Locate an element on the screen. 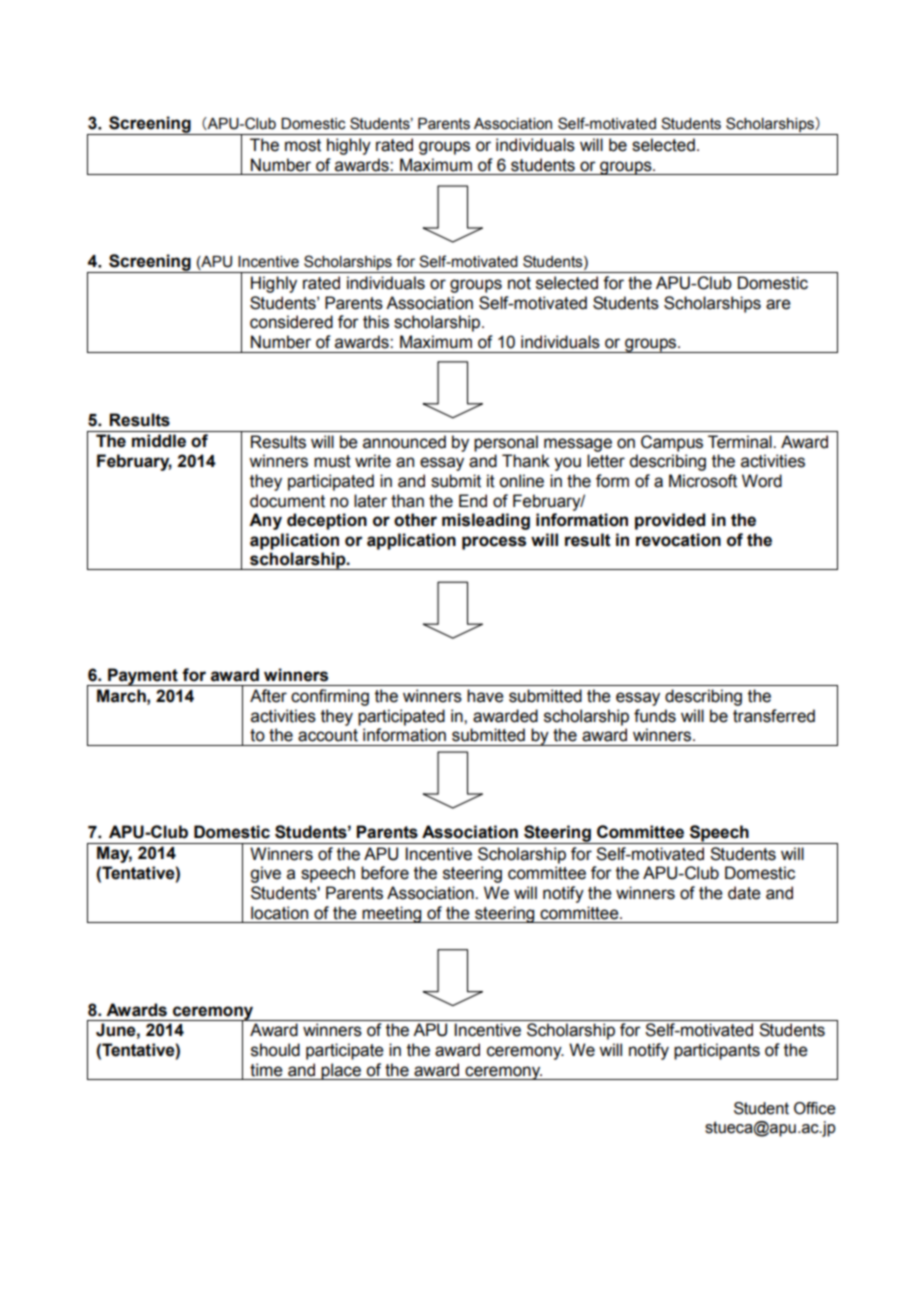 The image size is (924, 1308). transferred is located at coordinates (774, 716).
